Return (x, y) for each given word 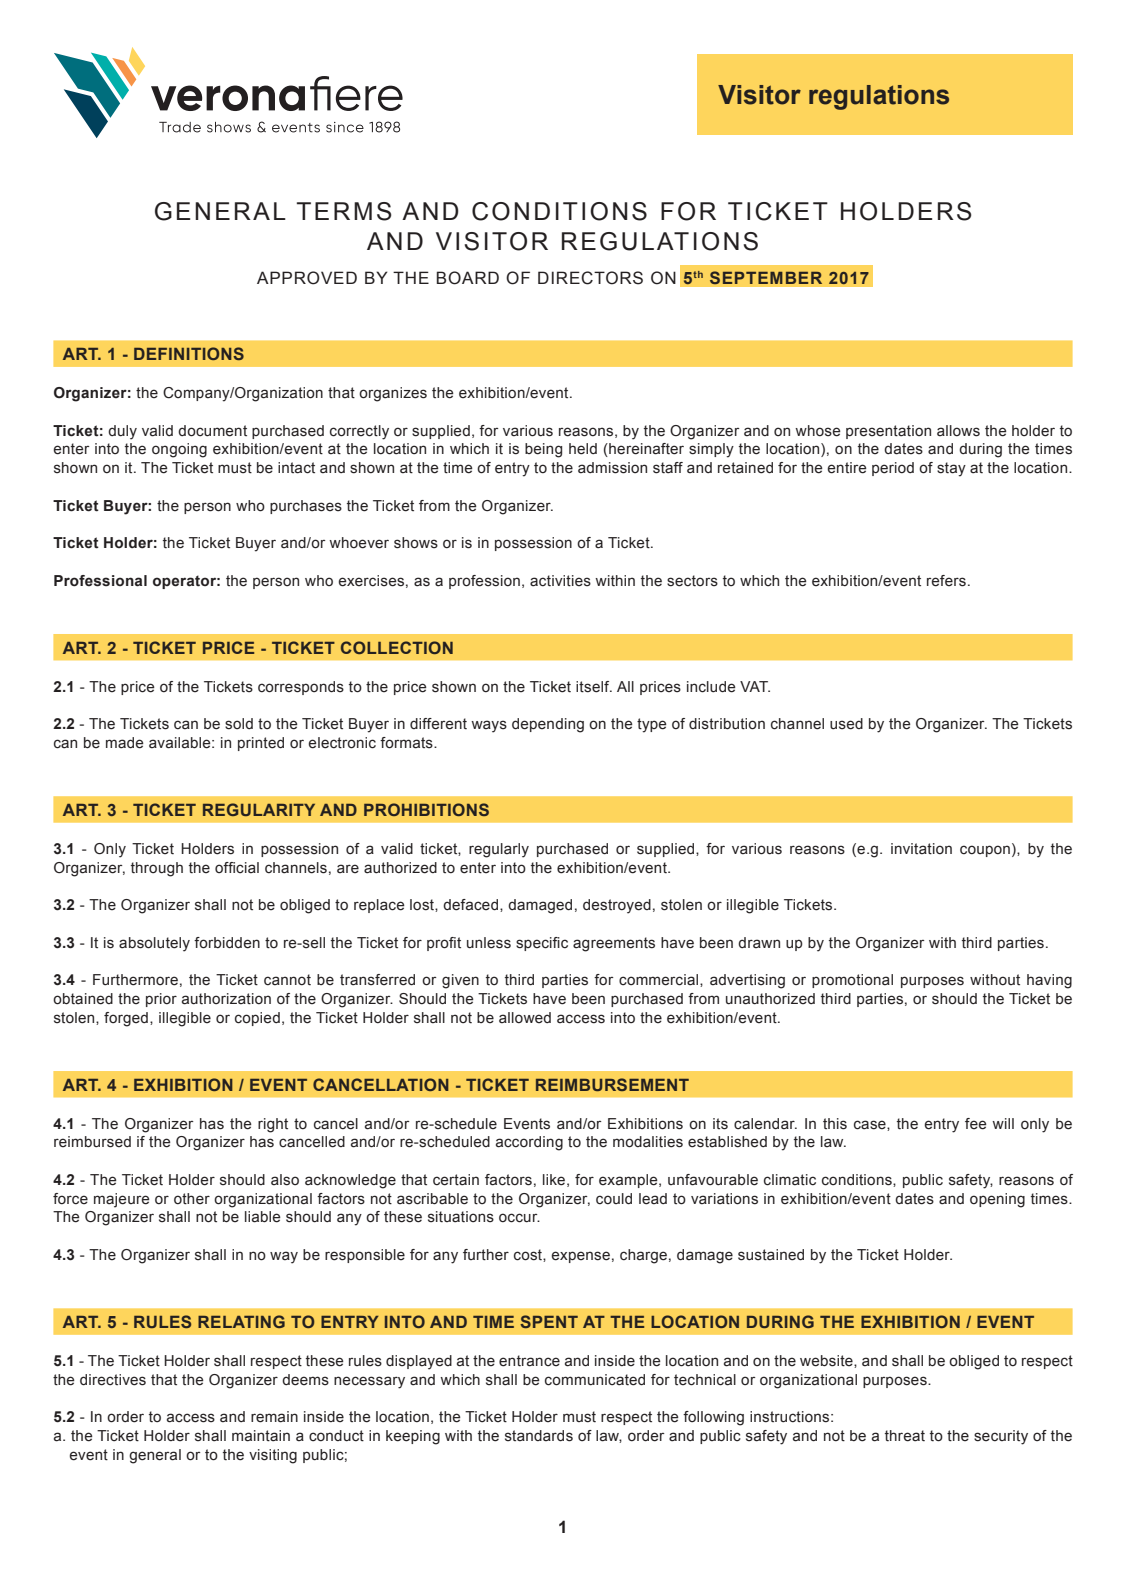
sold (239, 724)
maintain (261, 1436)
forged (126, 1019)
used (846, 724)
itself (594, 687)
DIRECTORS (590, 278)
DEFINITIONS (189, 353)
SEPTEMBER (766, 278)
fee (976, 1124)
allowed (525, 1018)
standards (539, 1436)
